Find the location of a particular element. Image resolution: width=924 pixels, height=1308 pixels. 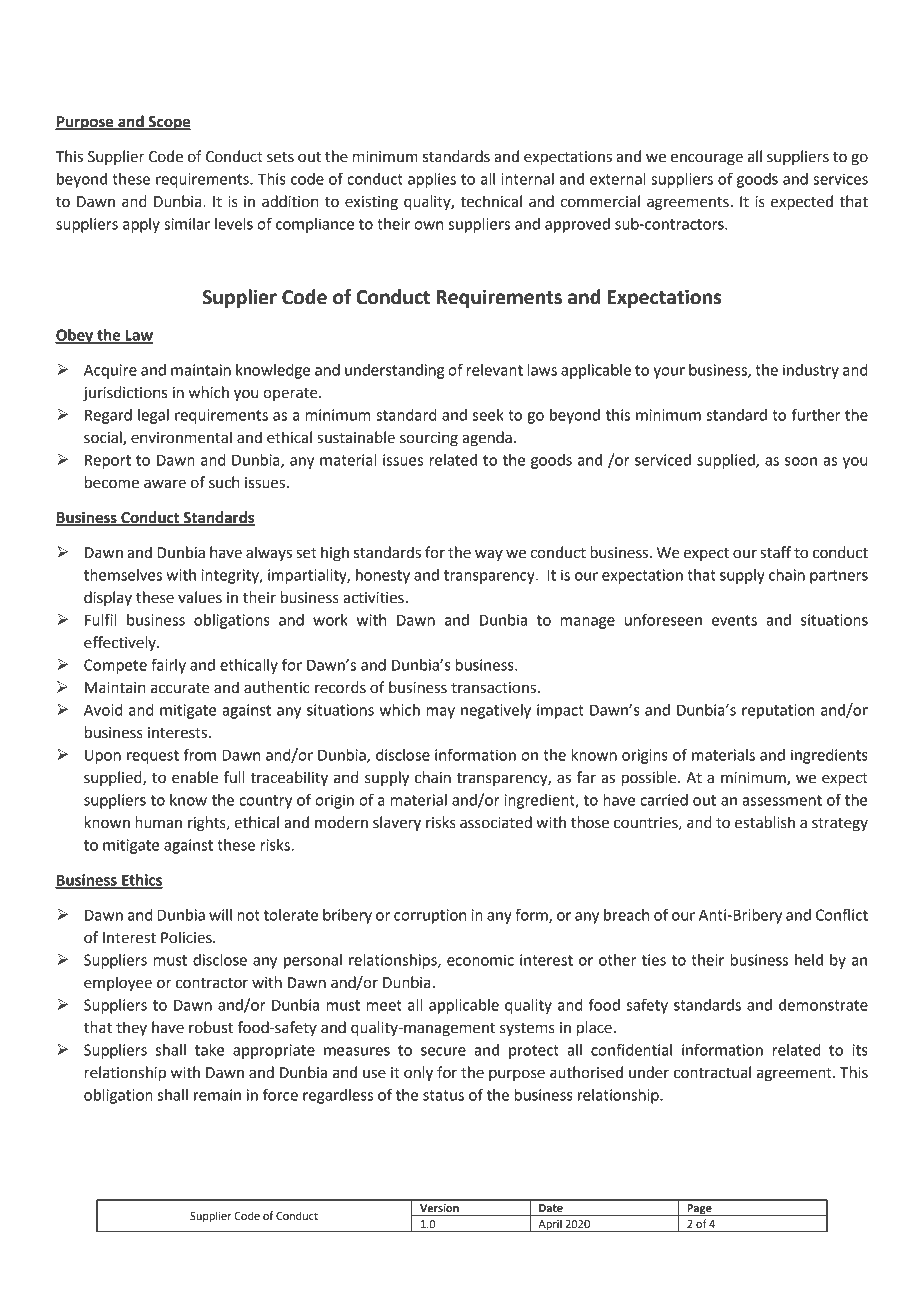

Scope is located at coordinates (169, 123).
